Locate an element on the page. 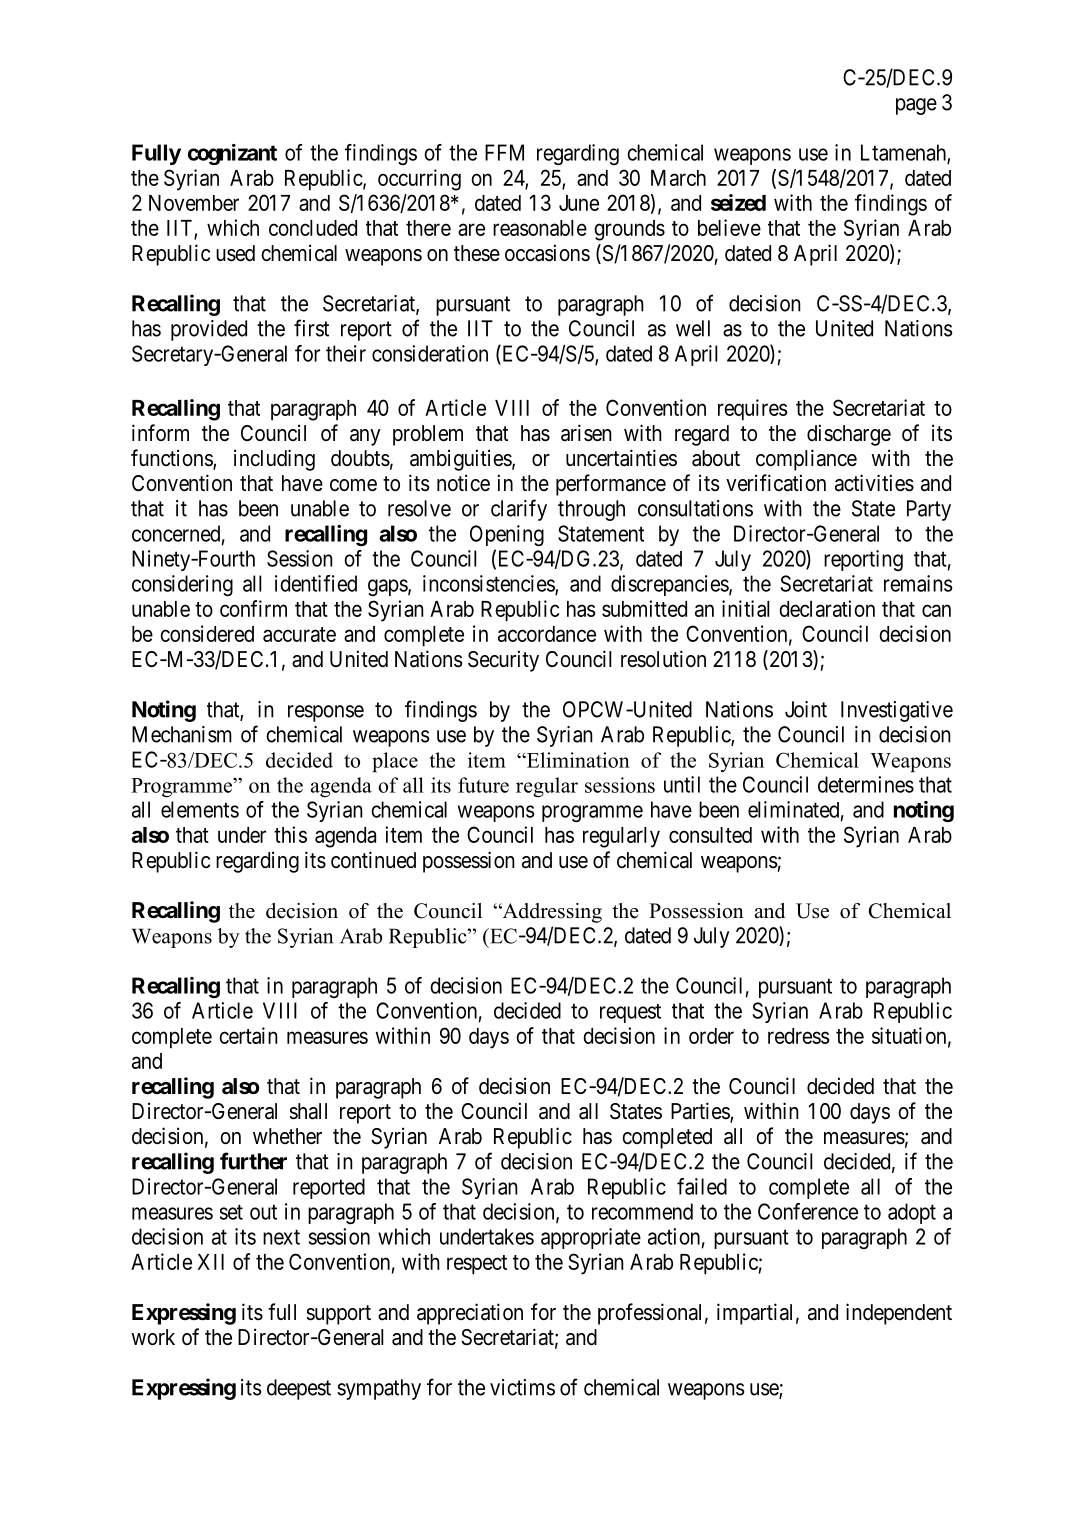  Opening is located at coordinates (507, 535).
